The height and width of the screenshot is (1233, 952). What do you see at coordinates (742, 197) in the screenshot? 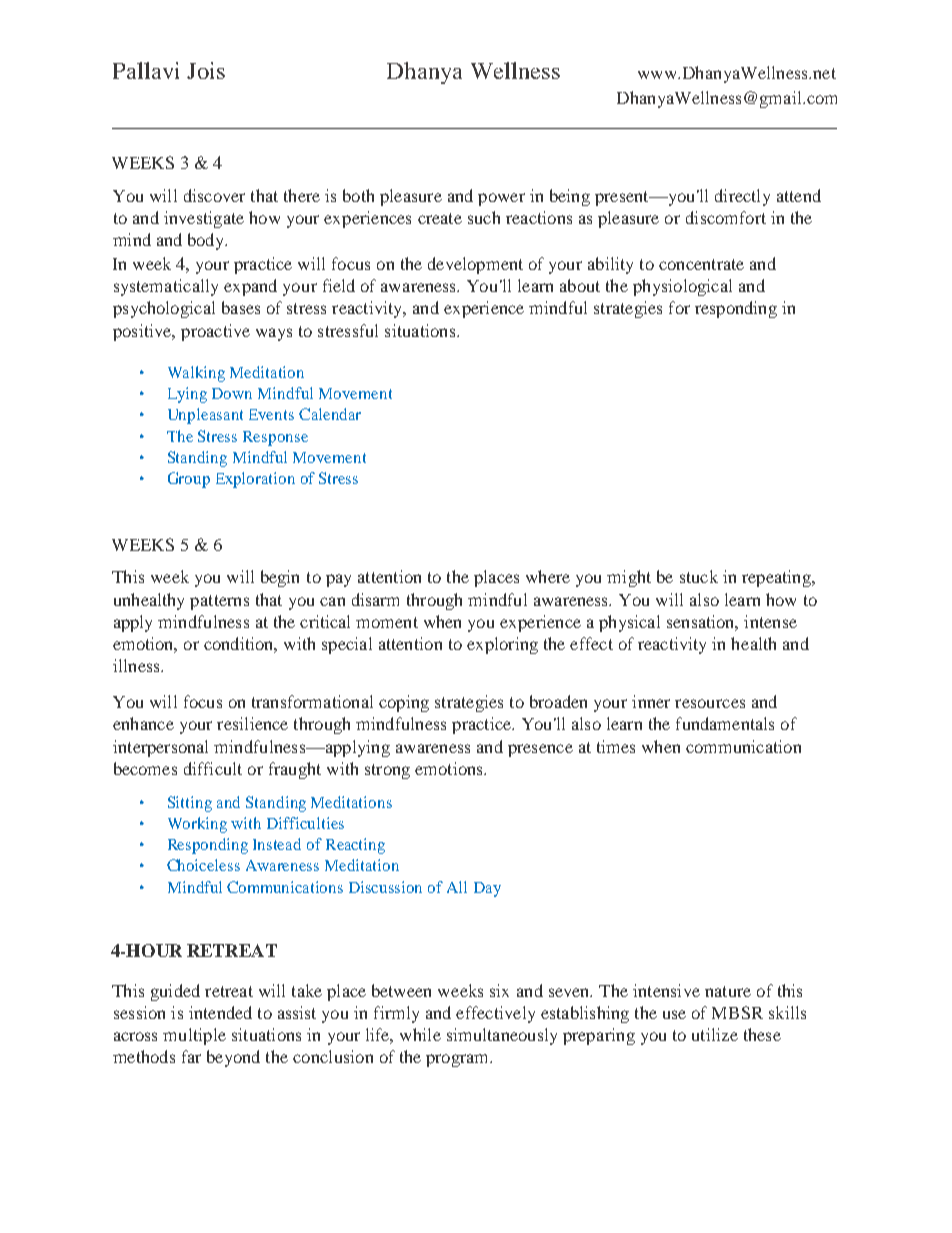
I see `directly` at bounding box center [742, 197].
